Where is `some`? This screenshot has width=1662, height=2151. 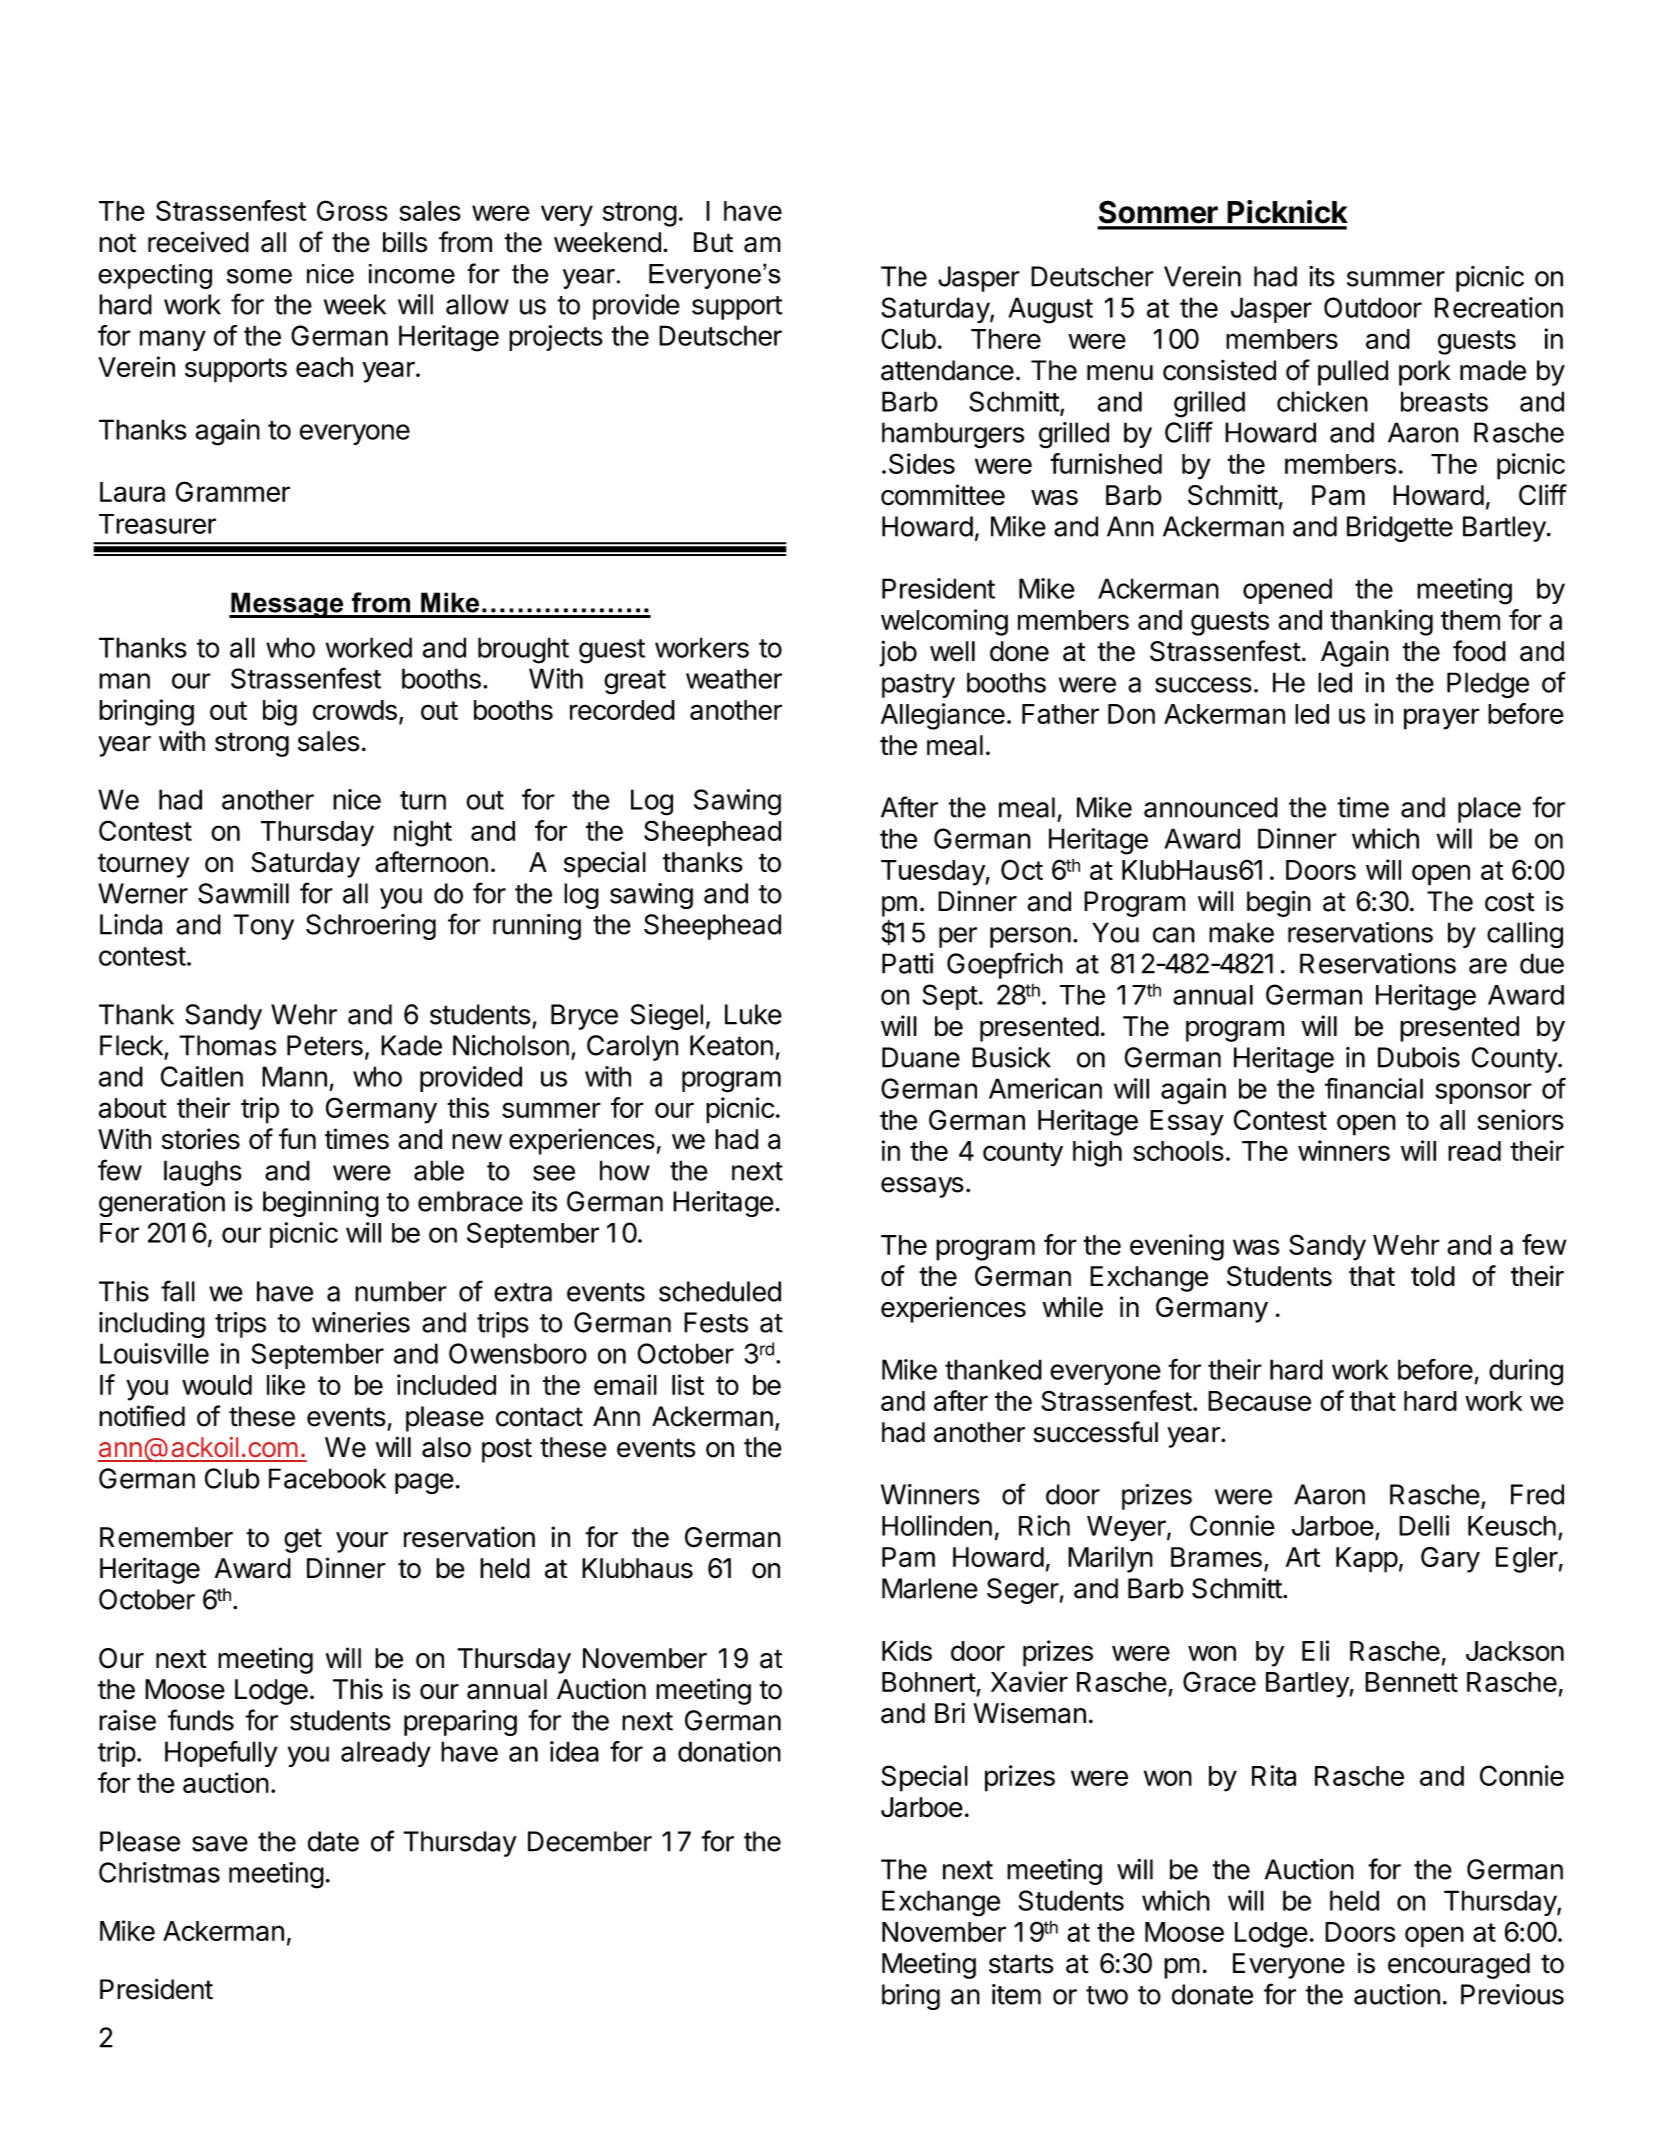 some is located at coordinates (259, 276).
